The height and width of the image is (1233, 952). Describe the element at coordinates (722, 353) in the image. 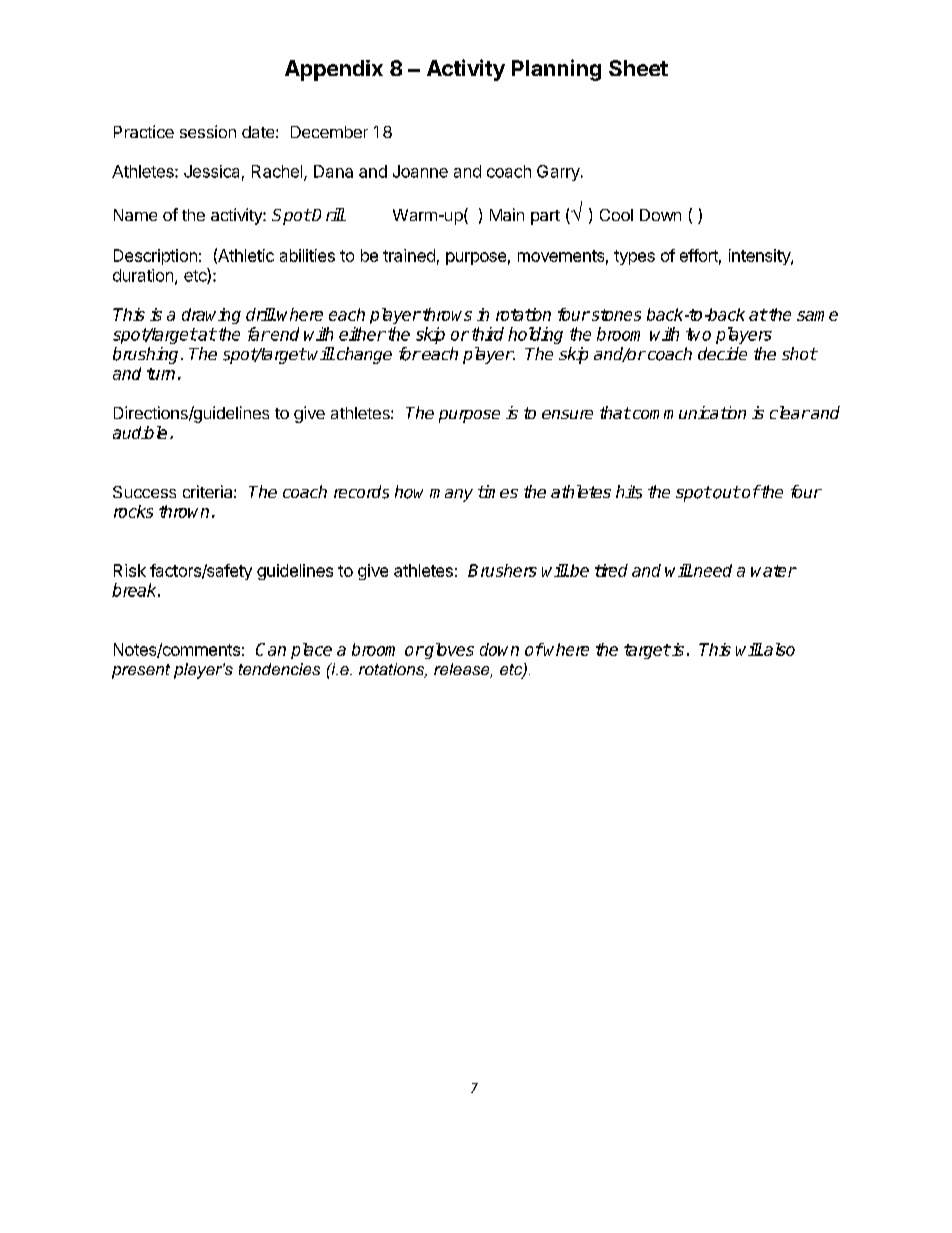

I see `decide` at that location.
